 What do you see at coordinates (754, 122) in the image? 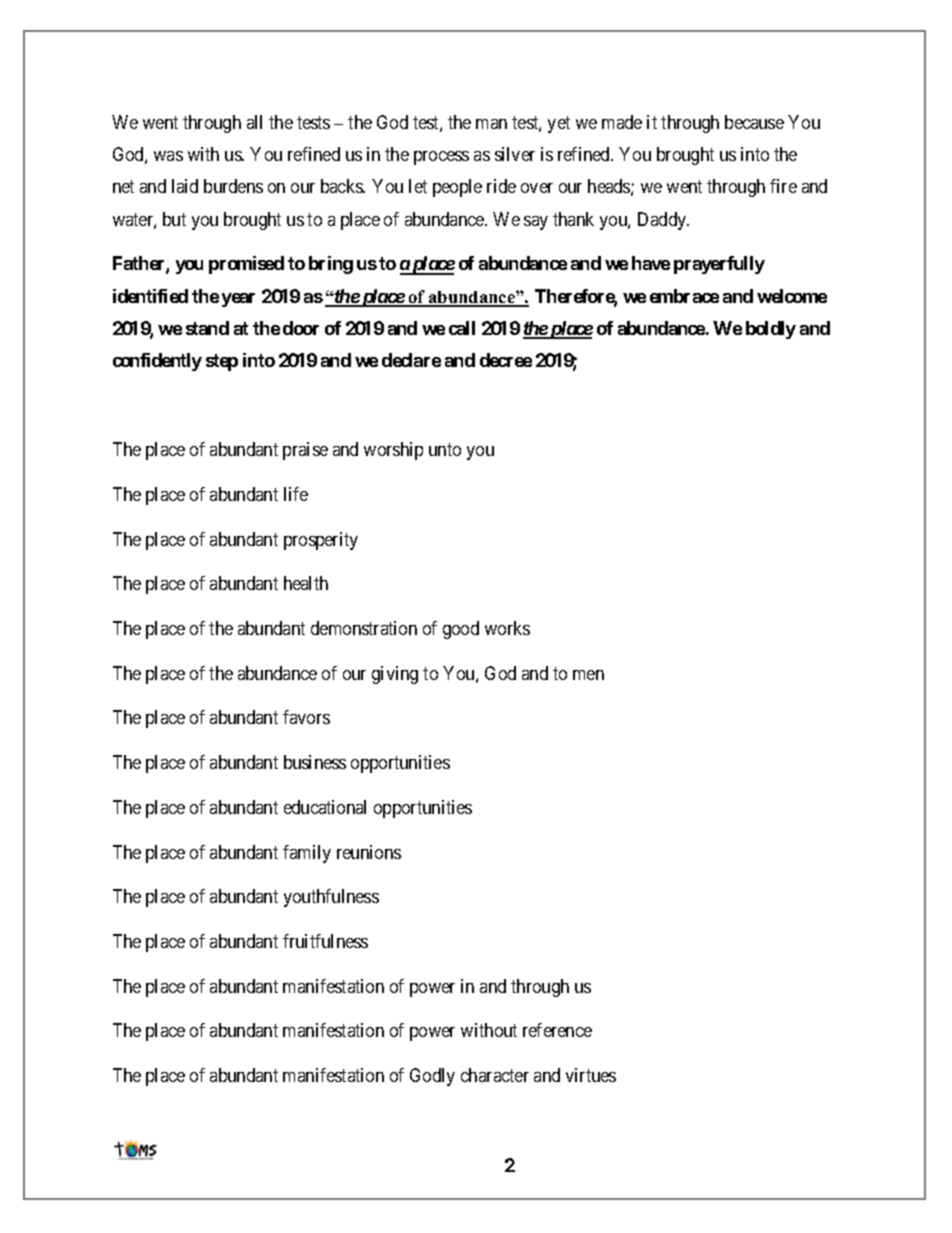
I see `because` at bounding box center [754, 122].
